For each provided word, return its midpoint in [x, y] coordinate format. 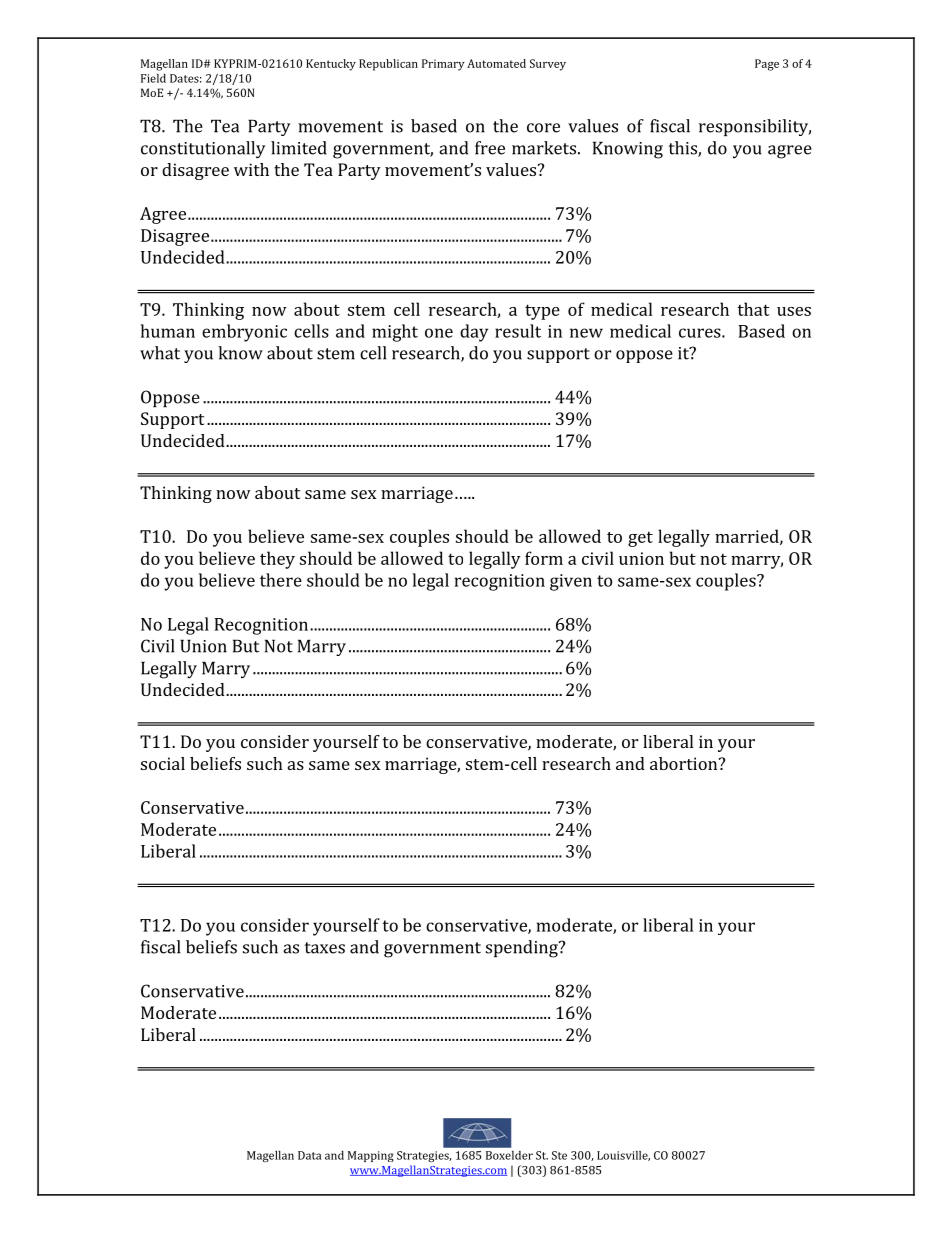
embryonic [244, 333]
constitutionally [203, 150]
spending [523, 949]
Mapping [371, 1156]
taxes [325, 948]
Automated [496, 63]
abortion [685, 763]
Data [309, 1155]
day [474, 333]
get [640, 539]
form [544, 558]
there [281, 580]
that [753, 309]
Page [767, 65]
